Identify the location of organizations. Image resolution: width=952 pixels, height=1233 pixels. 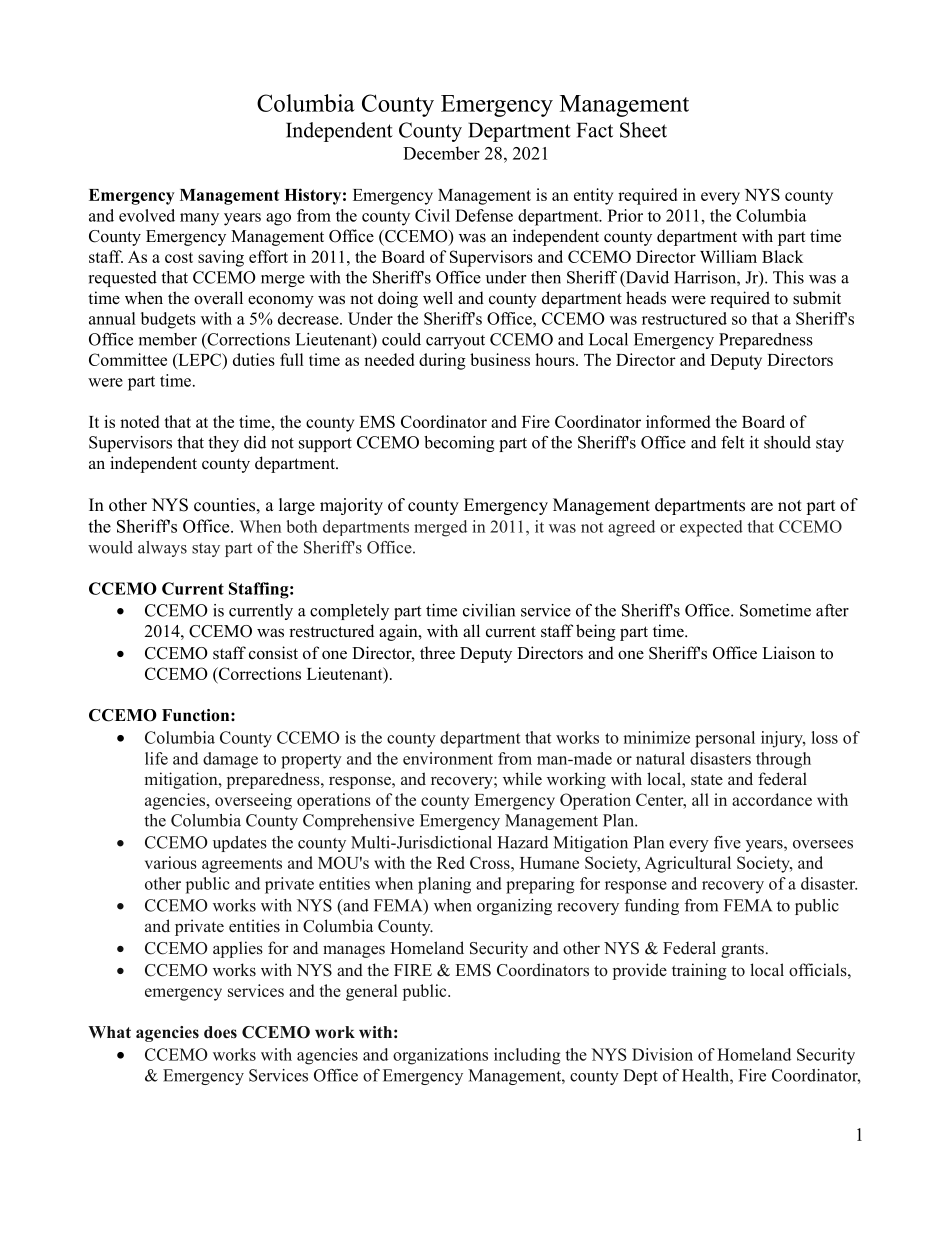
(440, 1056).
